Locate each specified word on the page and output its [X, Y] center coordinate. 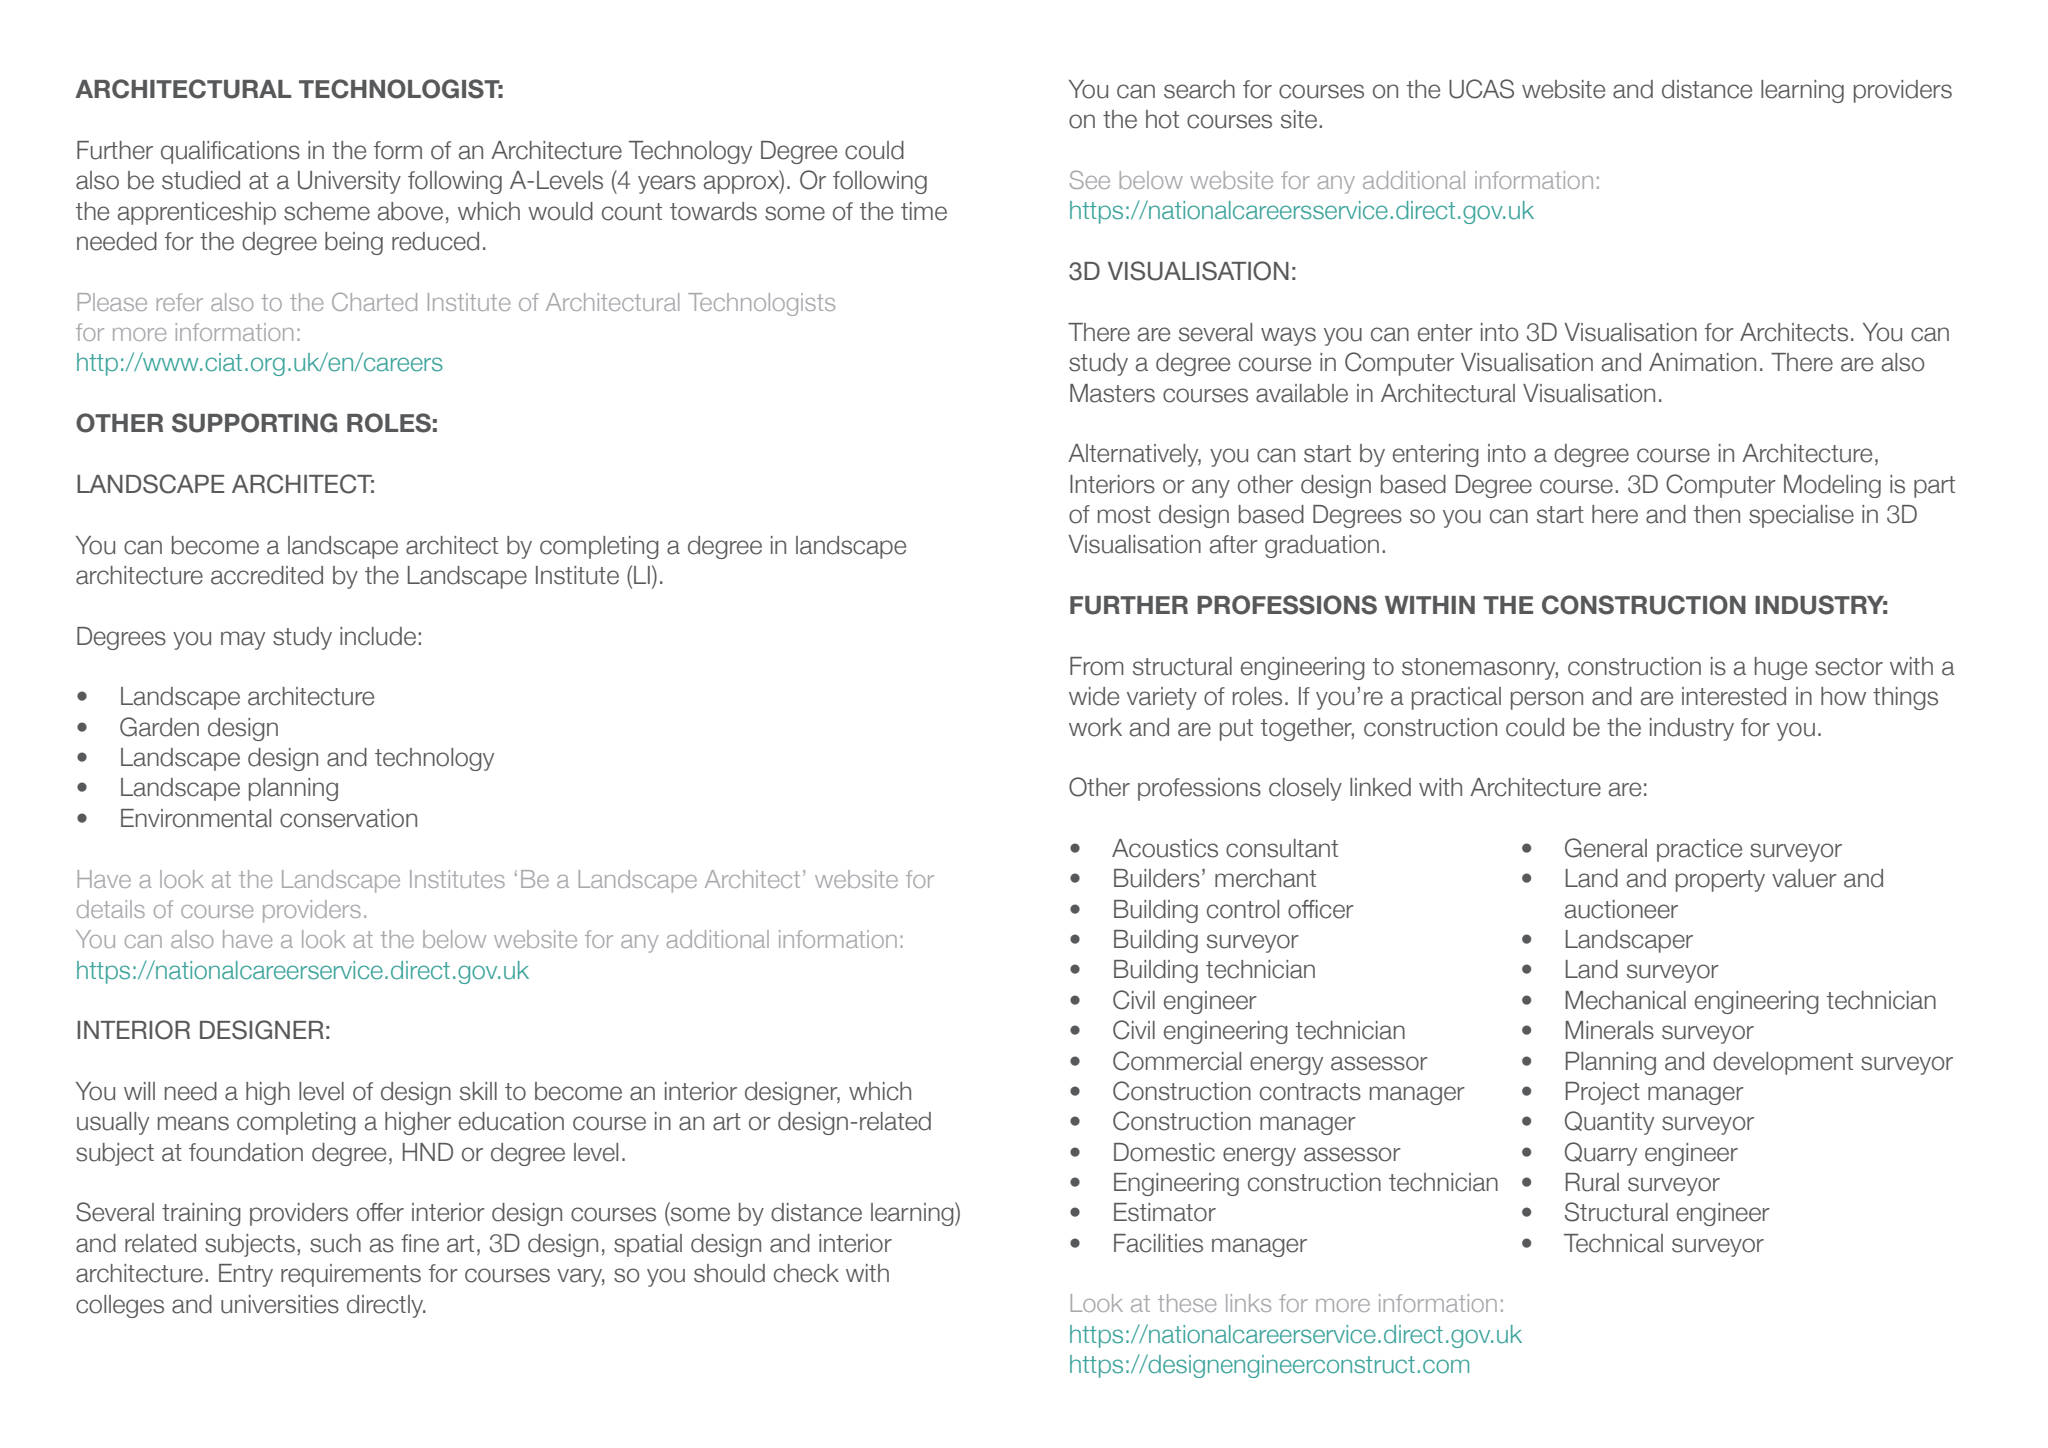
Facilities [1158, 1243]
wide [1094, 696]
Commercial [1177, 1061]
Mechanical [1625, 1000]
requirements [351, 1275]
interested [1734, 696]
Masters [1112, 393]
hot [1162, 119]
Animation [1702, 362]
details [111, 909]
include [378, 636]
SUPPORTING [254, 423]
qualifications [230, 152]
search [1199, 89]
